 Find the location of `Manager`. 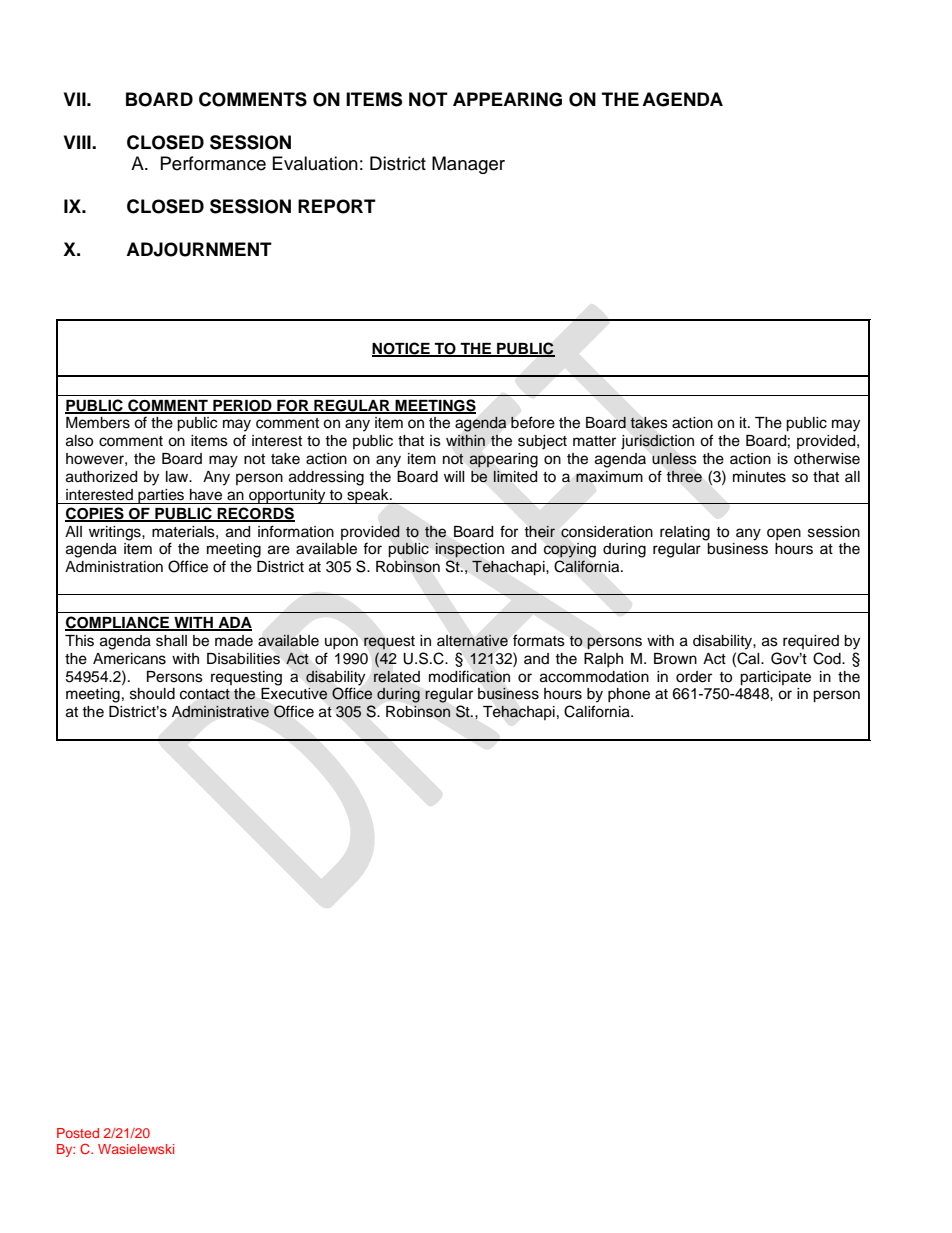

Manager is located at coordinates (468, 165).
